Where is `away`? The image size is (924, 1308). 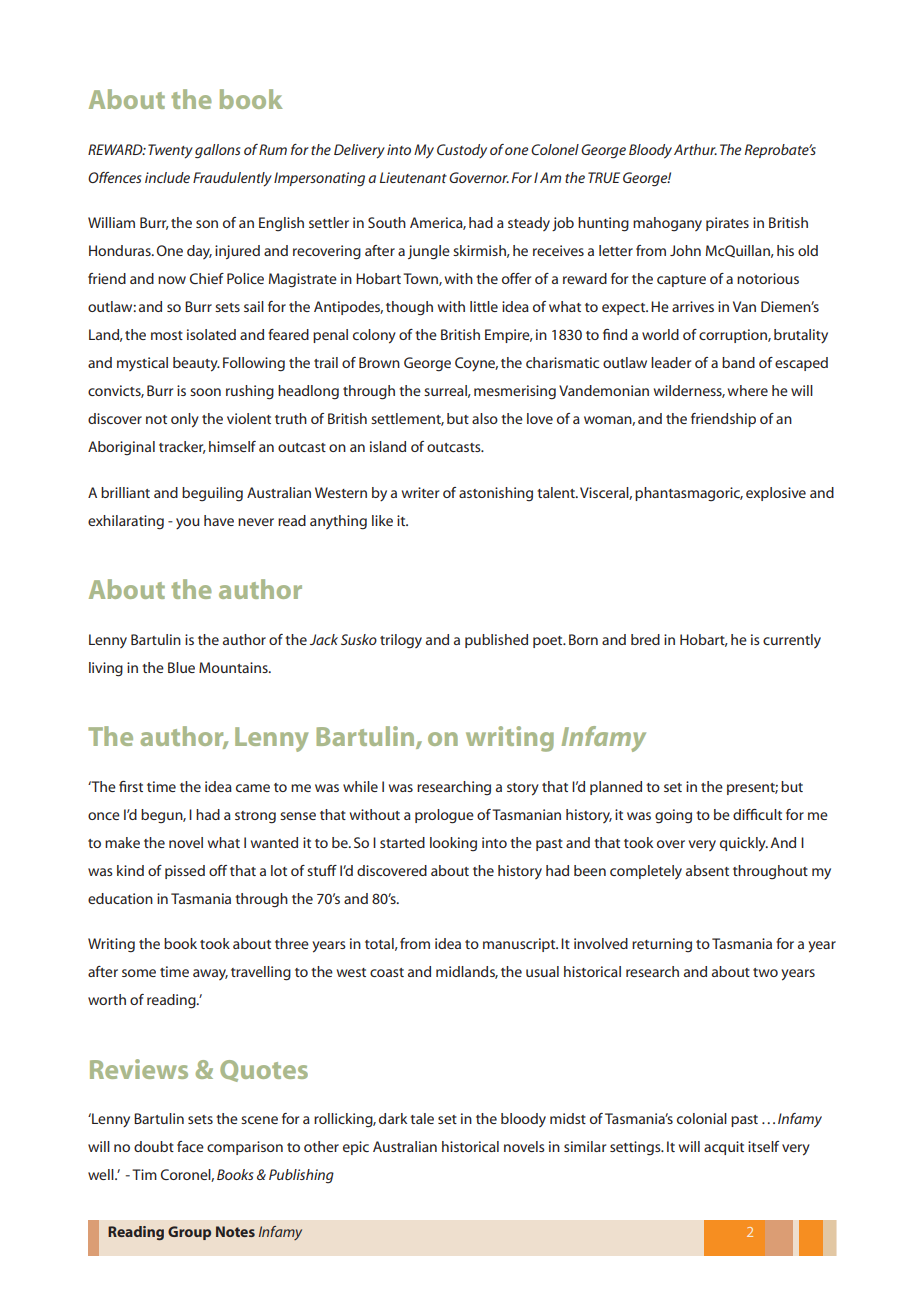 away is located at coordinates (210, 974).
